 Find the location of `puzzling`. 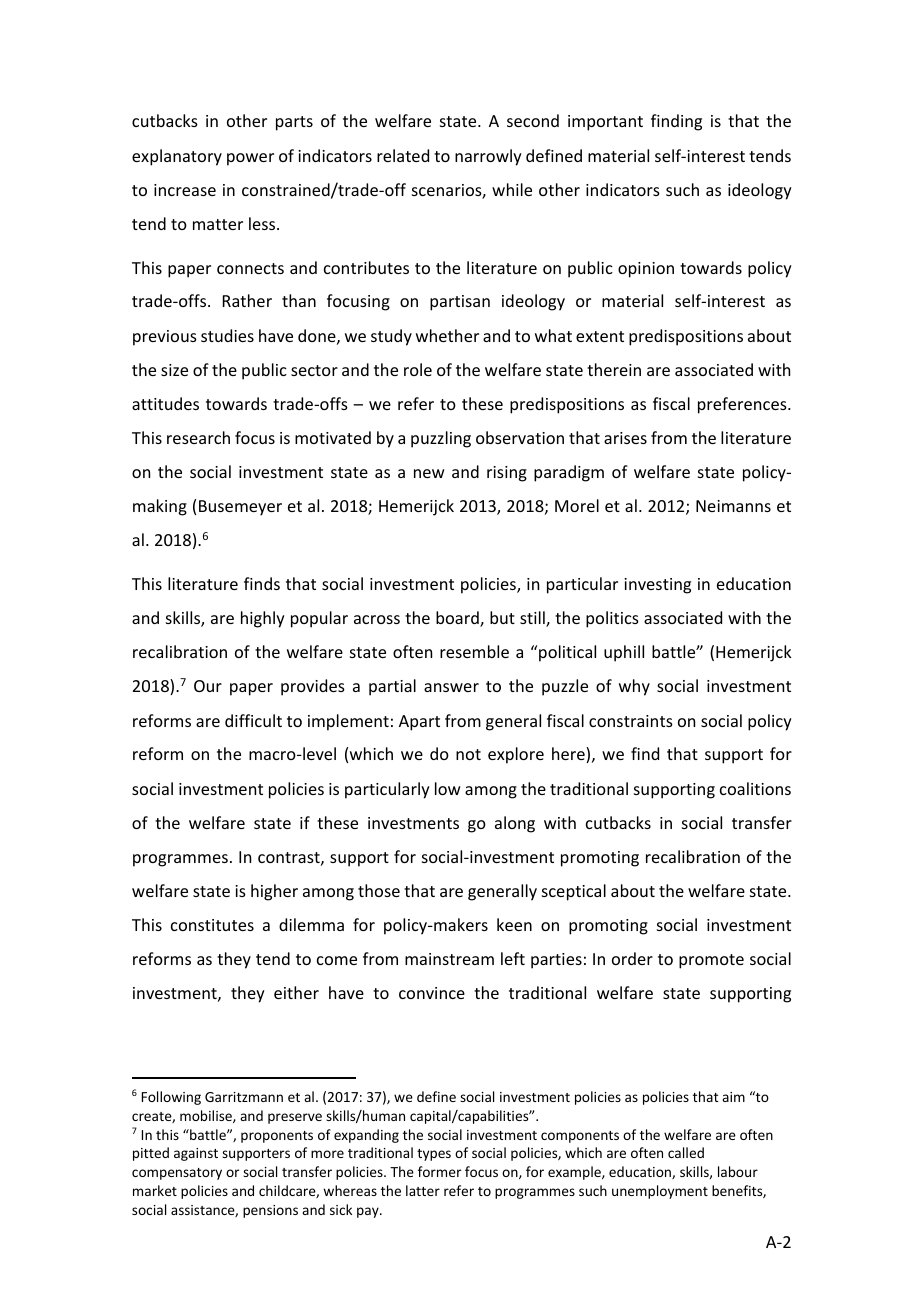

puzzling is located at coordinates (441, 439).
